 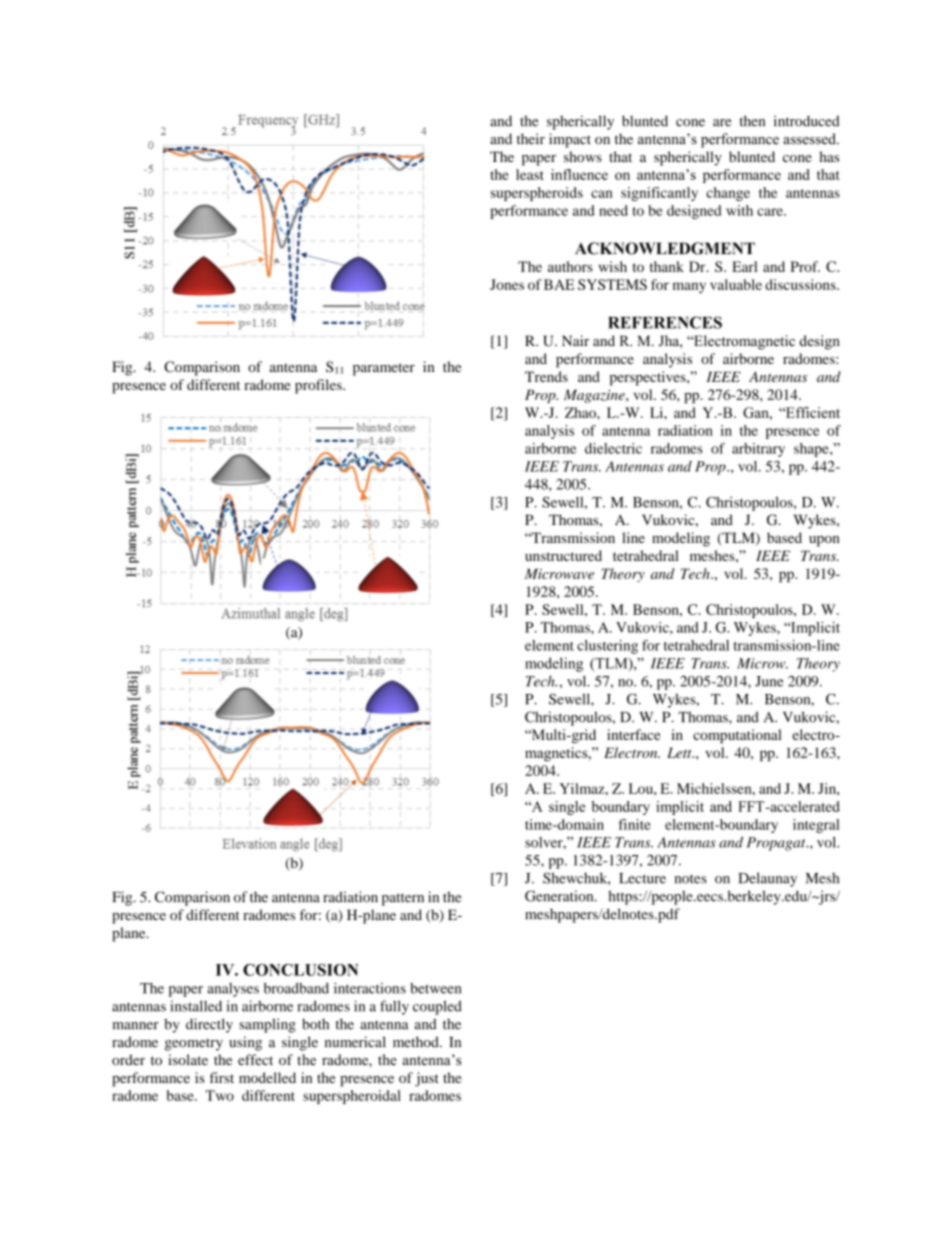 What do you see at coordinates (530, 174) in the image?
I see `least` at bounding box center [530, 174].
